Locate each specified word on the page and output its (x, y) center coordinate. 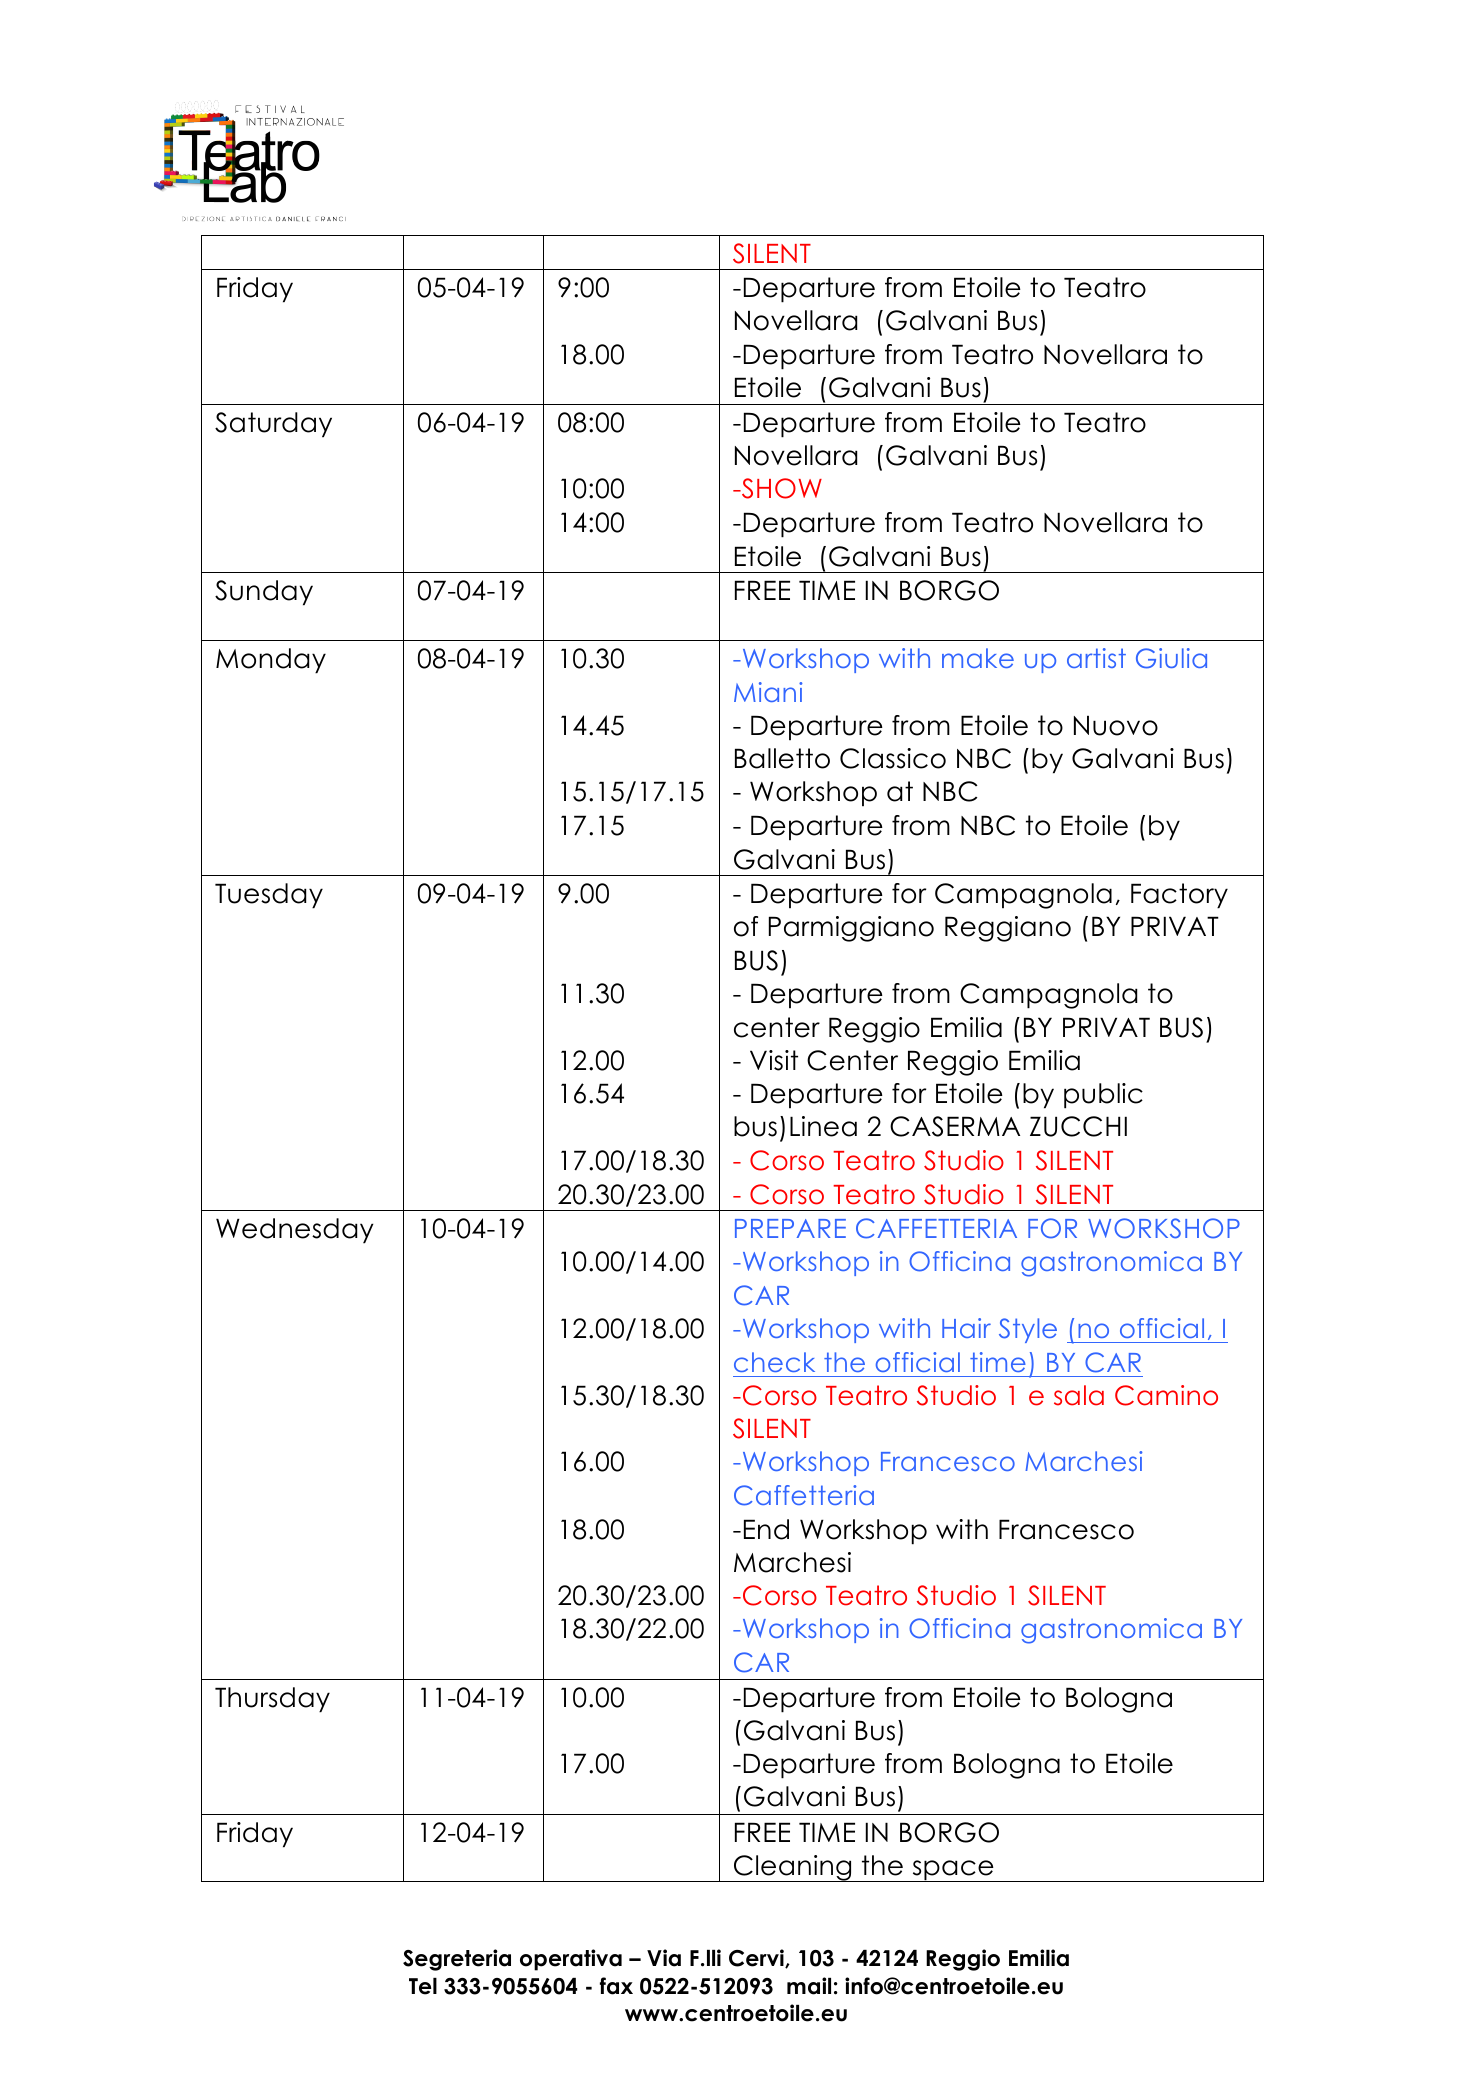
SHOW (781, 488)
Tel (423, 1986)
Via (664, 1958)
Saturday (273, 425)
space (953, 1871)
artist (1096, 658)
